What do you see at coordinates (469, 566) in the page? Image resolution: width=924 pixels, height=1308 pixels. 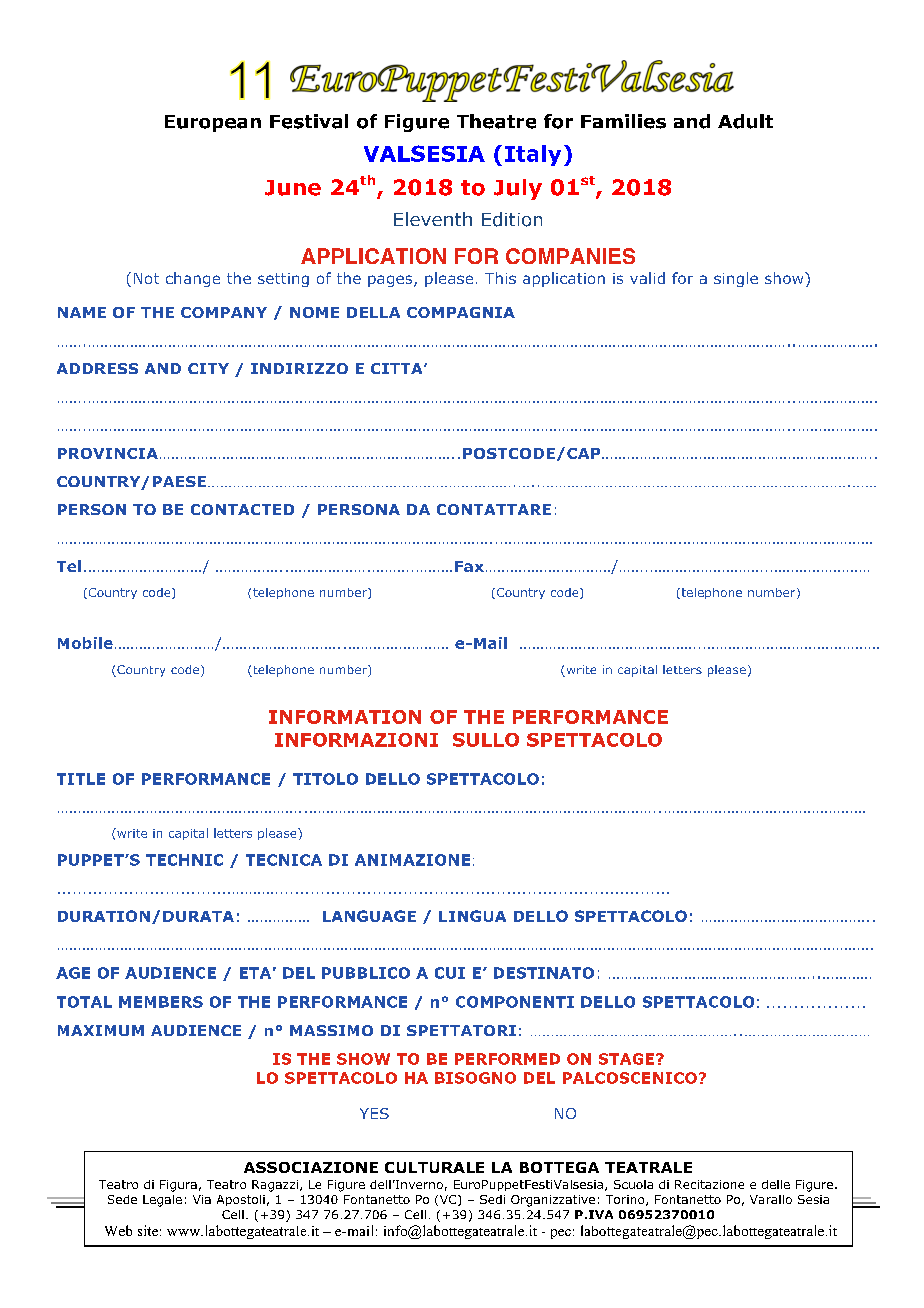 I see `Fax` at bounding box center [469, 566].
